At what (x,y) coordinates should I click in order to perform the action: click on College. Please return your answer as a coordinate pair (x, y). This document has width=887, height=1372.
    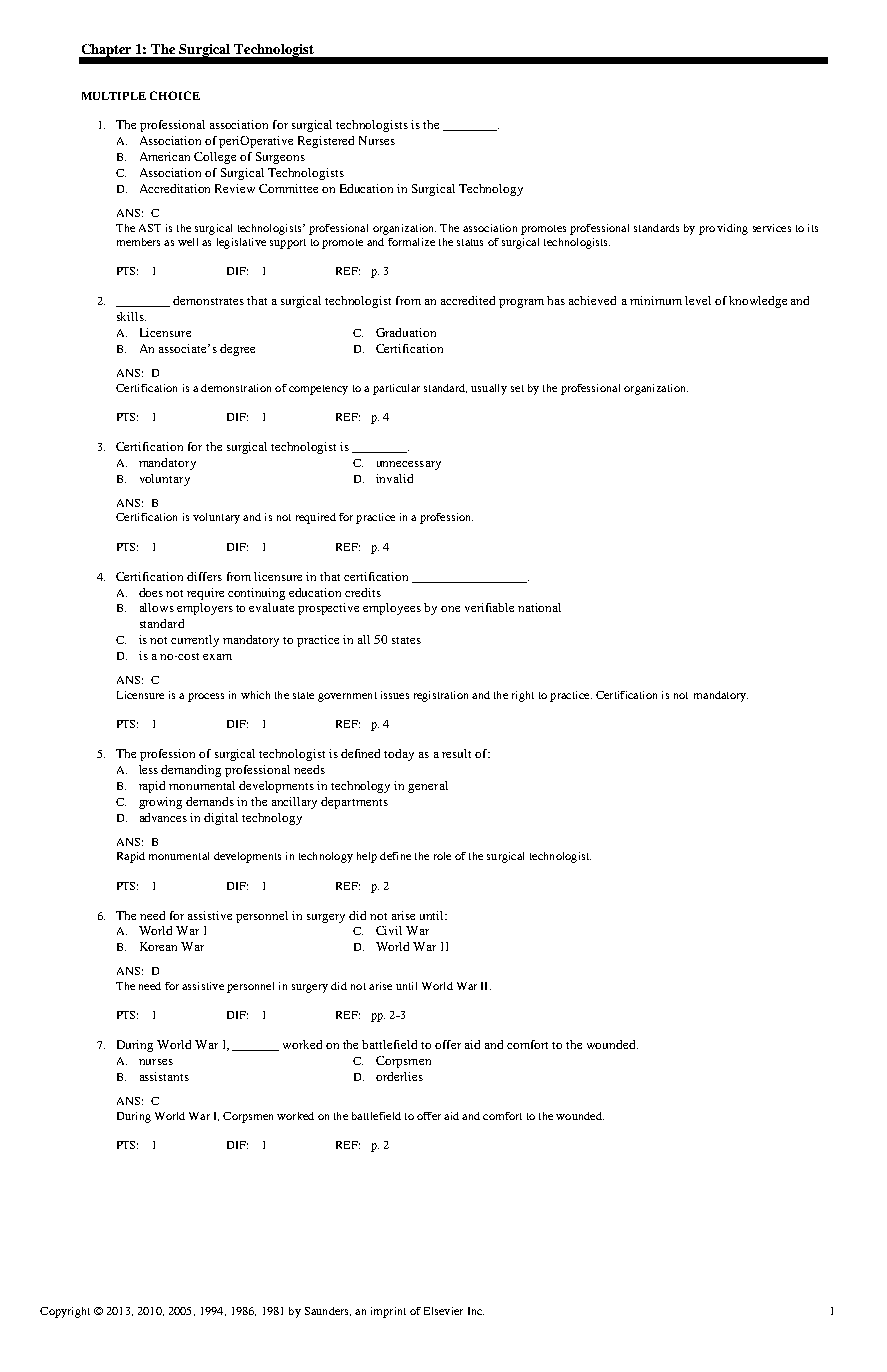
    Looking at the image, I should click on (215, 158).
